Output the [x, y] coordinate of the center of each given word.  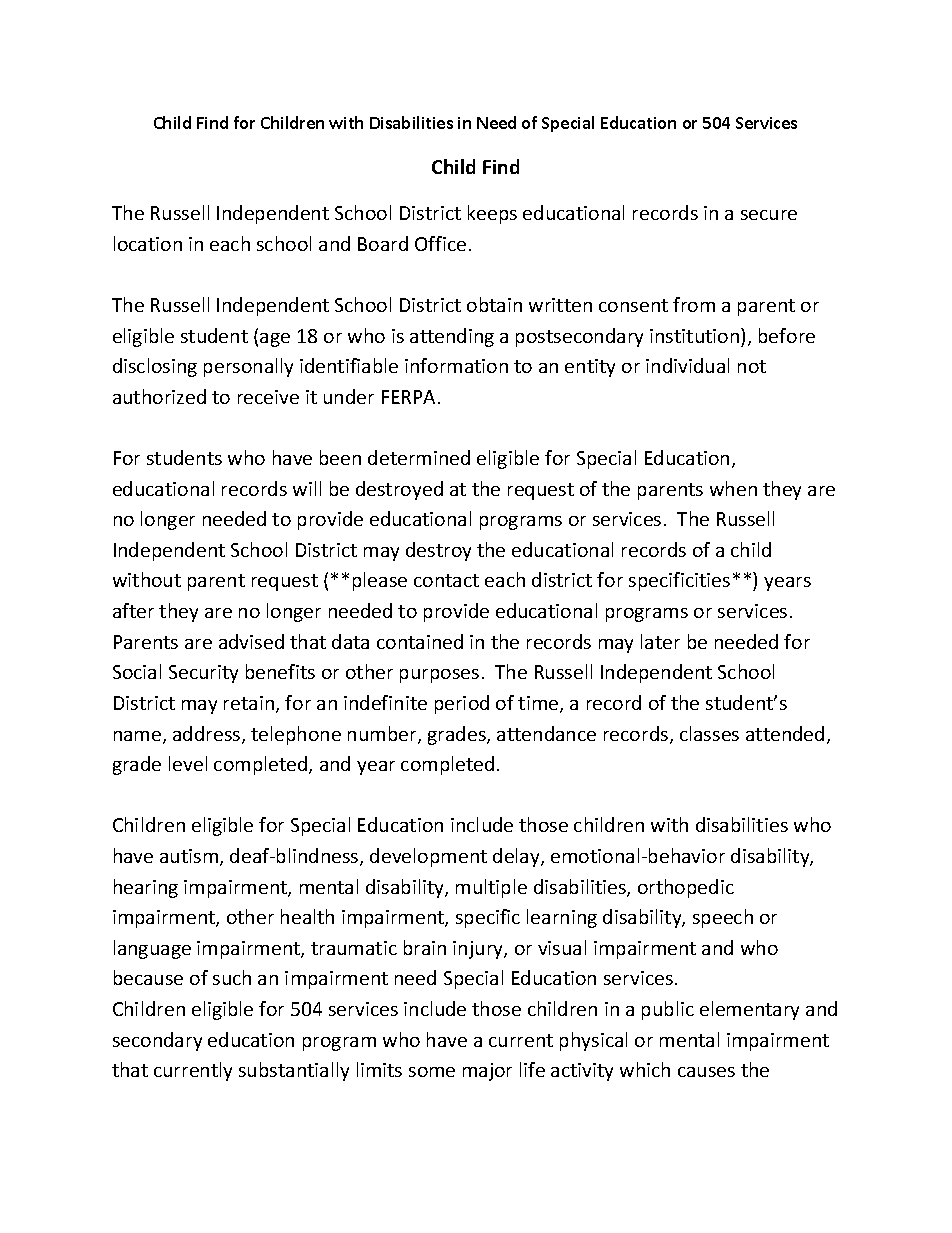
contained [420, 641]
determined [419, 457]
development [428, 857]
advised [251, 641]
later [660, 641]
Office [440, 243]
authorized [159, 396]
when [733, 488]
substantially [294, 1071]
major [487, 1072]
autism [190, 857]
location [148, 243]
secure [769, 215]
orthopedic [686, 888]
